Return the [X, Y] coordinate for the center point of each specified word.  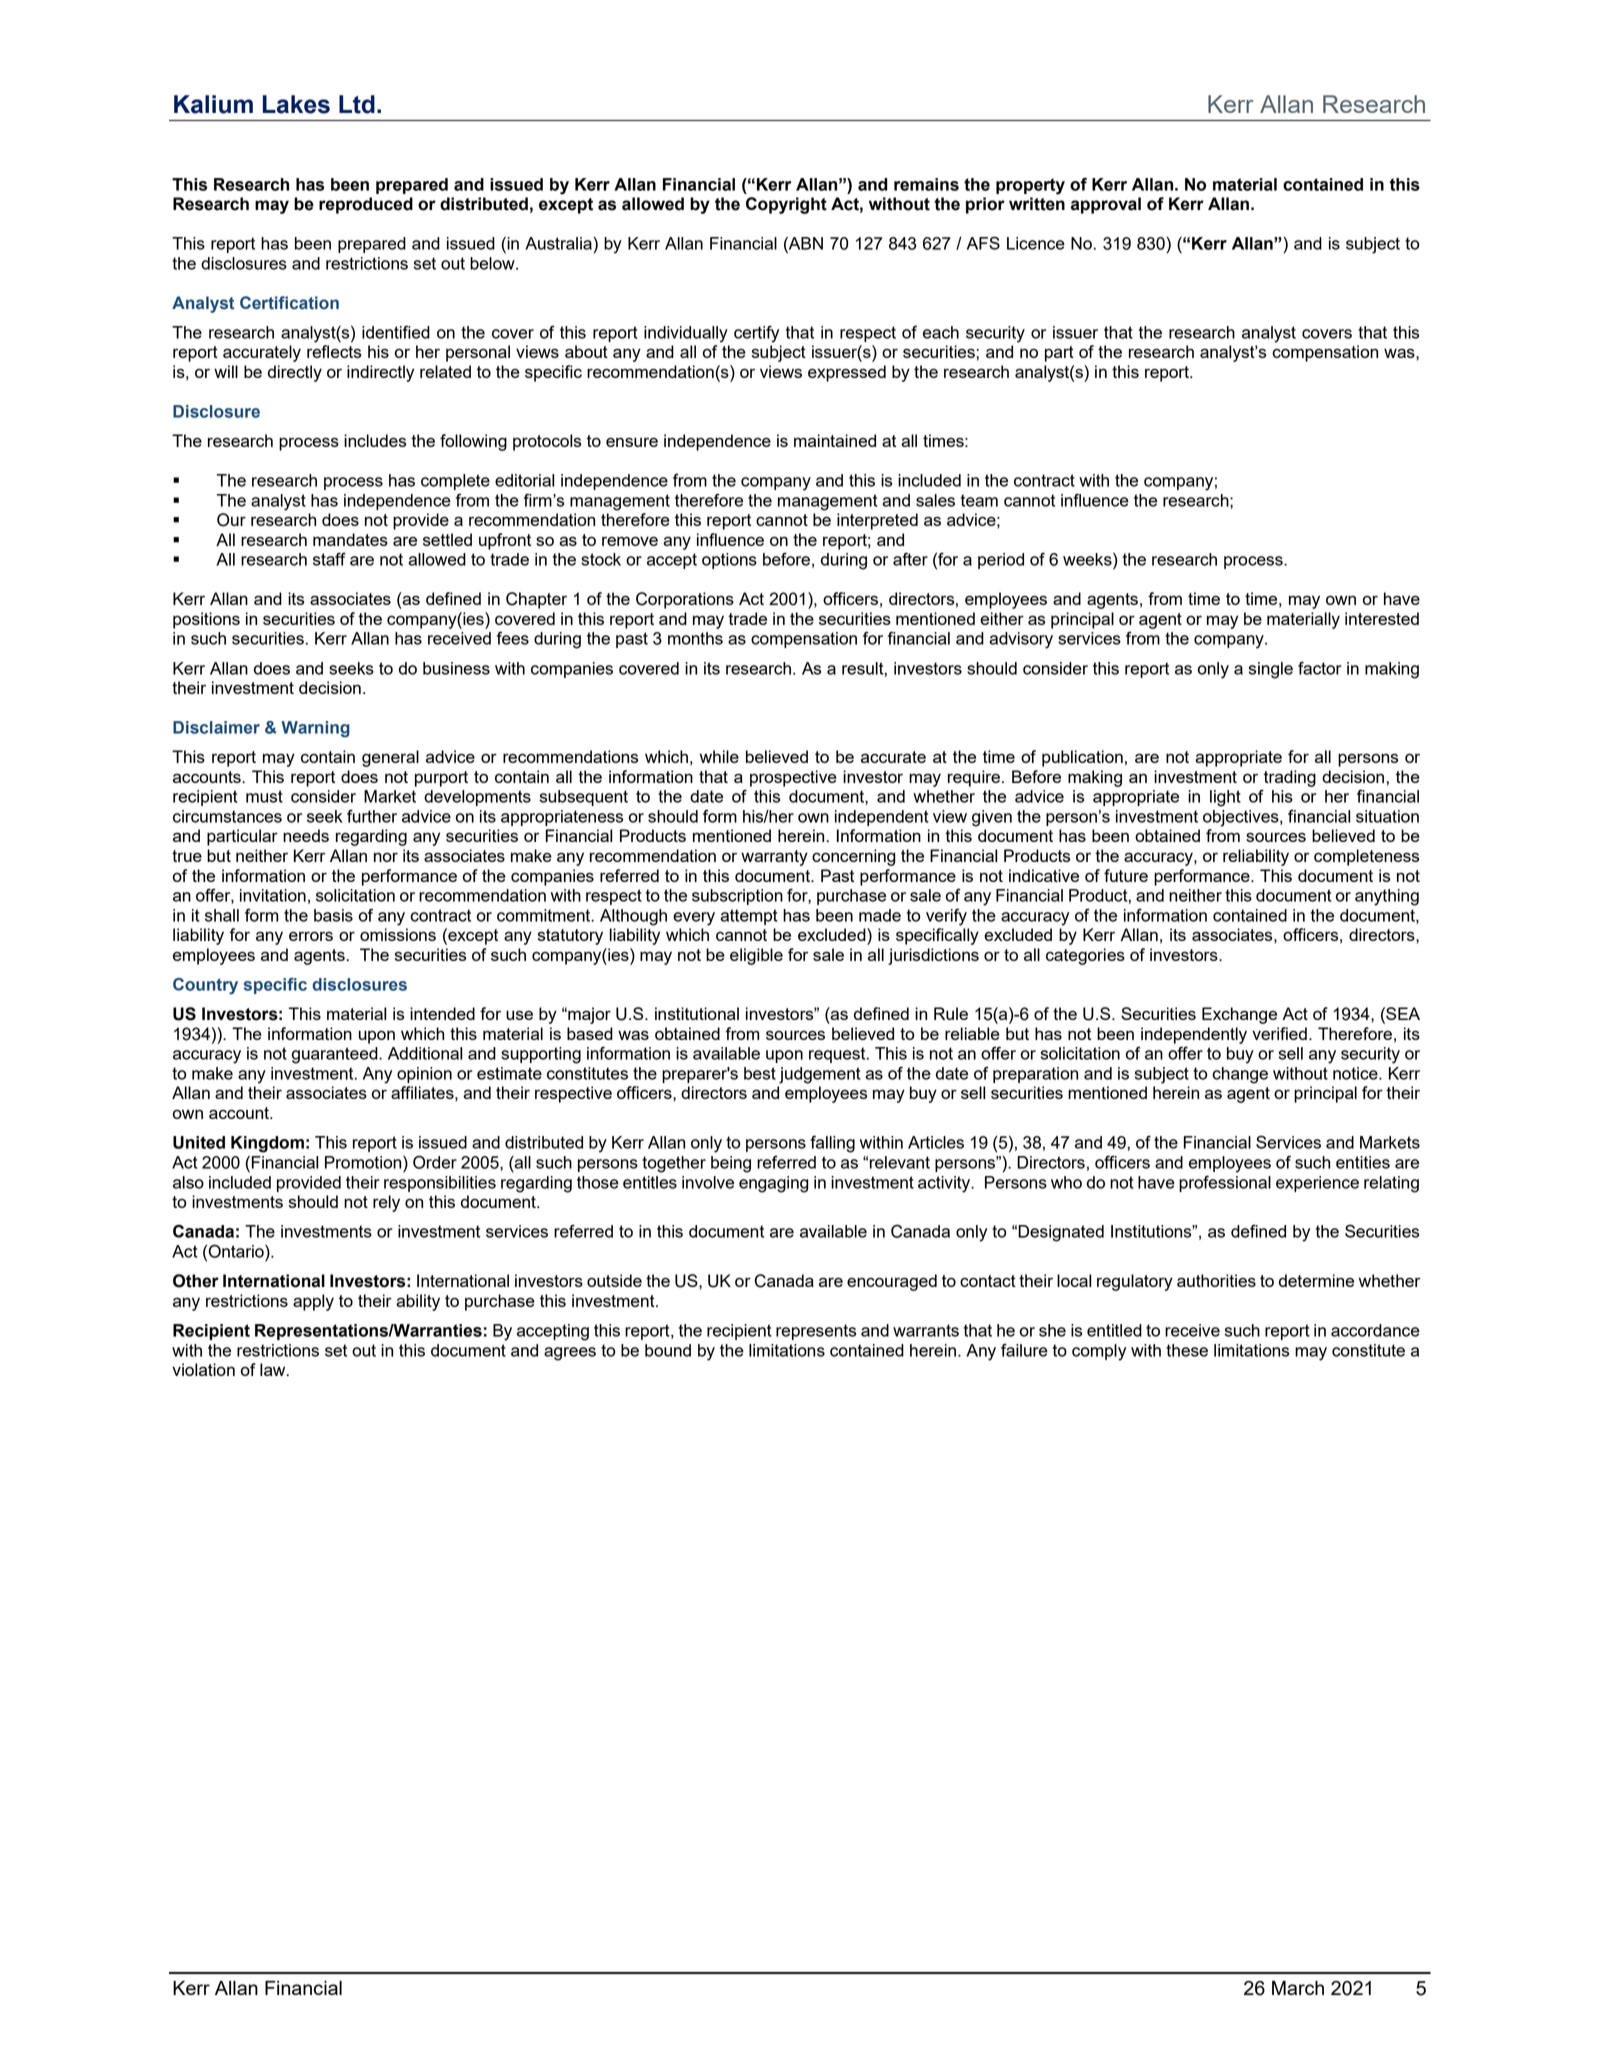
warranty [774, 858]
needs [306, 835]
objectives [1242, 818]
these [1187, 1350]
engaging [774, 1184]
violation [203, 1369]
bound [668, 1350]
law [274, 1369]
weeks [1088, 559]
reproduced [366, 205]
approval [1106, 205]
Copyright [786, 205]
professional [1225, 1183]
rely [386, 1203]
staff [329, 559]
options [729, 561]
